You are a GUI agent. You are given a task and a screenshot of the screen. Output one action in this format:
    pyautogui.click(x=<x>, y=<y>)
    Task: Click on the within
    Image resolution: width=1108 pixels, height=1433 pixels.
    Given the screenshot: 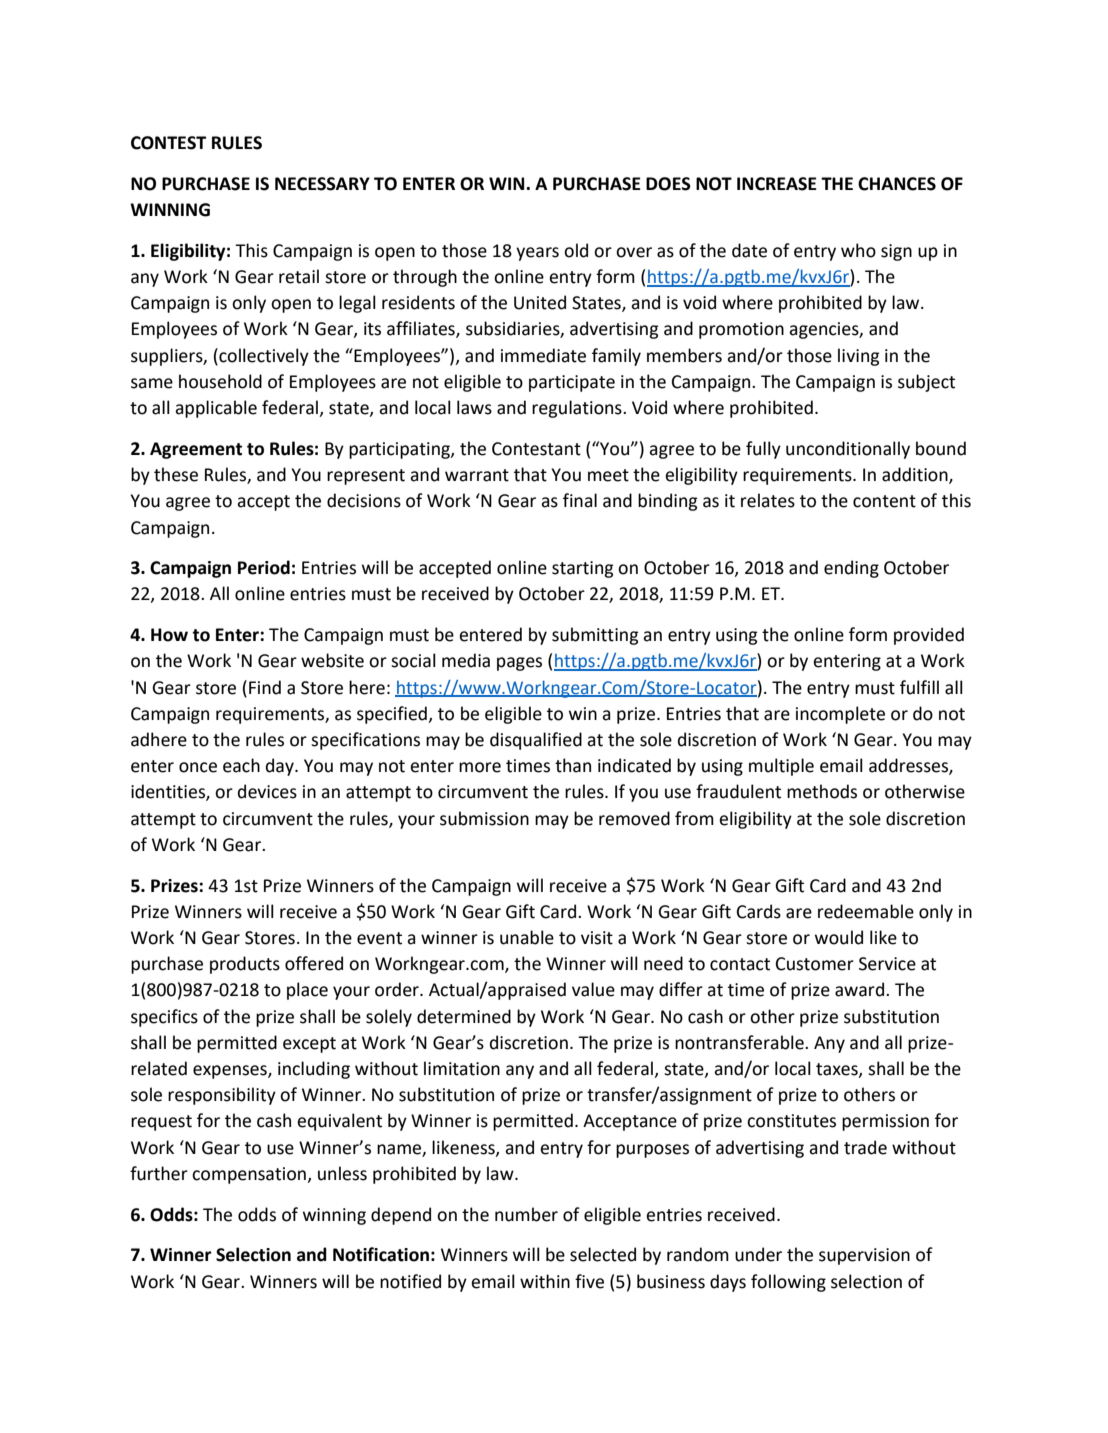 What is the action you would take?
    pyautogui.click(x=545, y=1281)
